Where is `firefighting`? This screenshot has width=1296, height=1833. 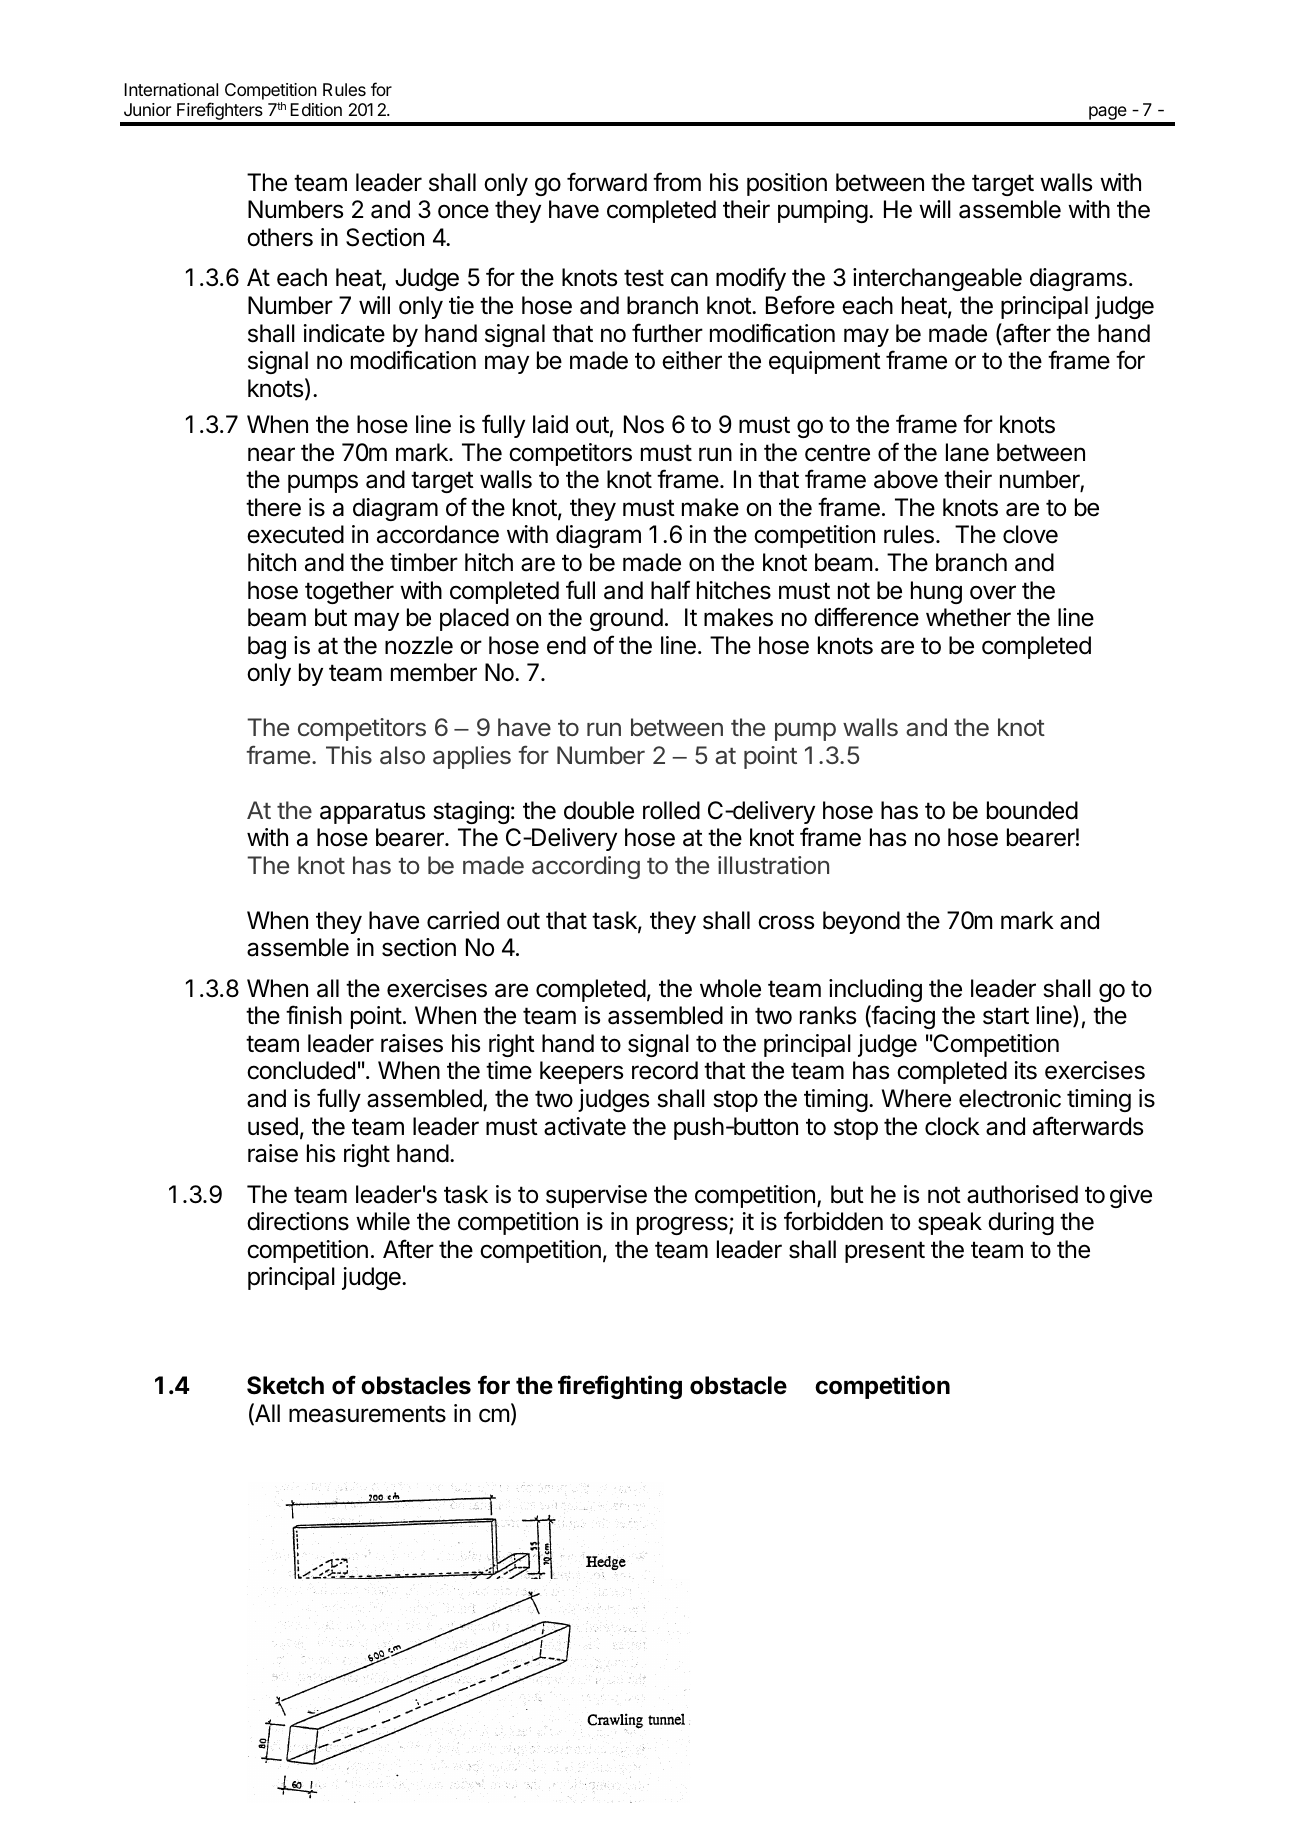
firefighting is located at coordinates (620, 1387).
